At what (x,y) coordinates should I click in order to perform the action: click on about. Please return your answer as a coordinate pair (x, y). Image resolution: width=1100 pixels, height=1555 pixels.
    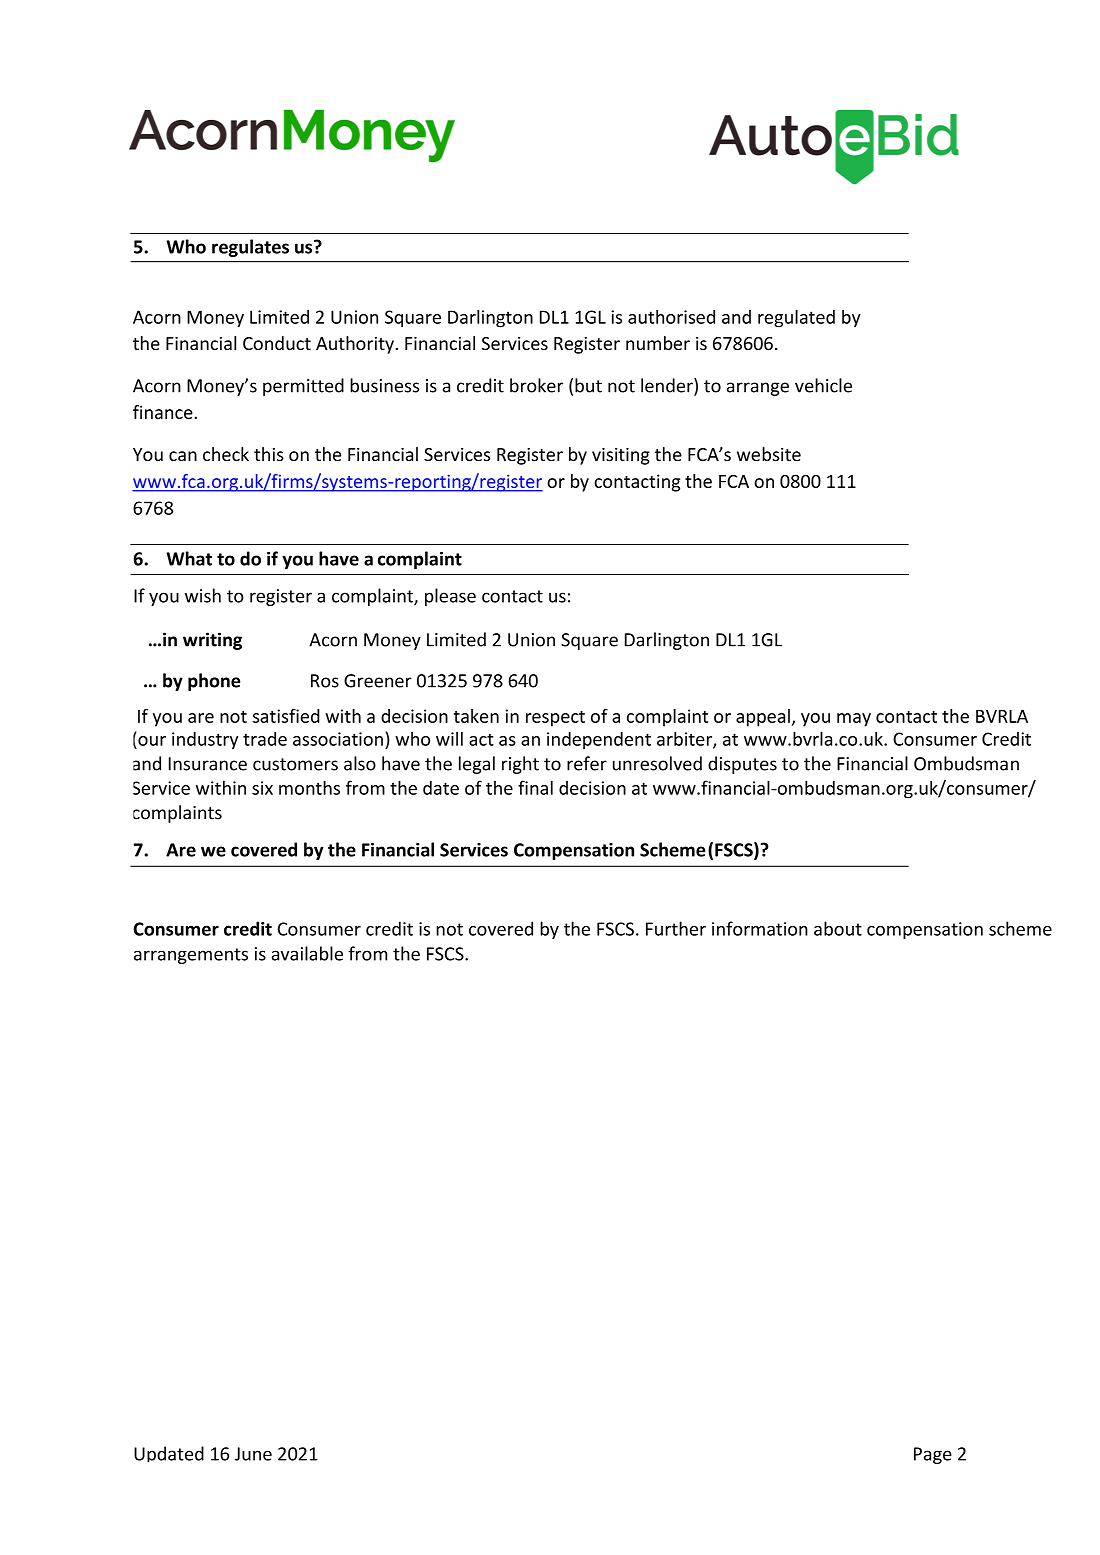
    Looking at the image, I should click on (838, 928).
